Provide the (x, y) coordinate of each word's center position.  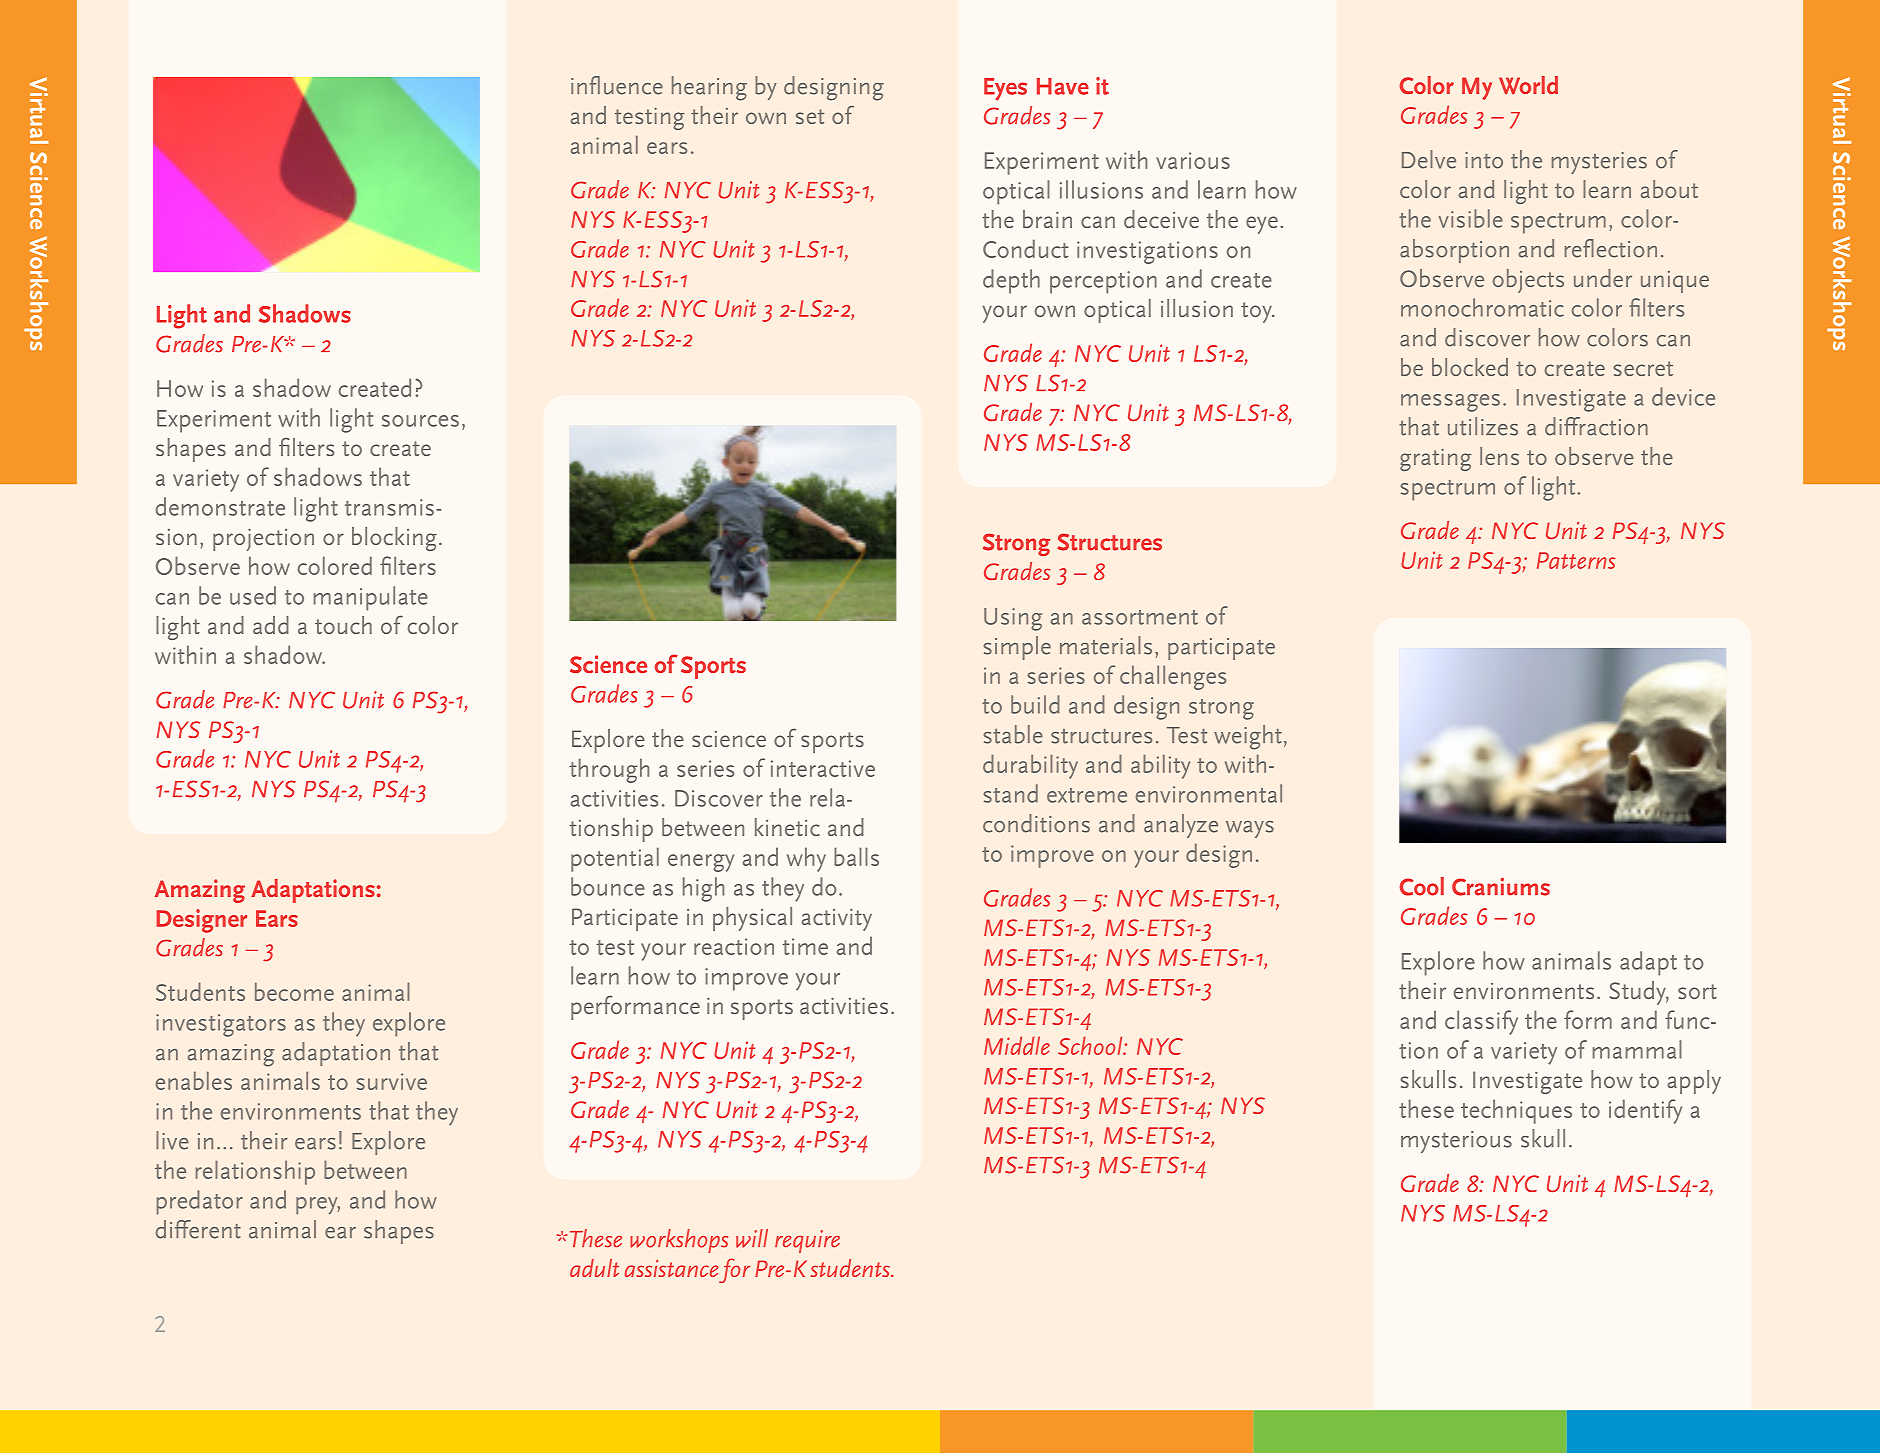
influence (617, 85)
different (198, 1229)
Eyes (1005, 89)
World (1528, 85)
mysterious (1456, 1142)
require (807, 1241)
